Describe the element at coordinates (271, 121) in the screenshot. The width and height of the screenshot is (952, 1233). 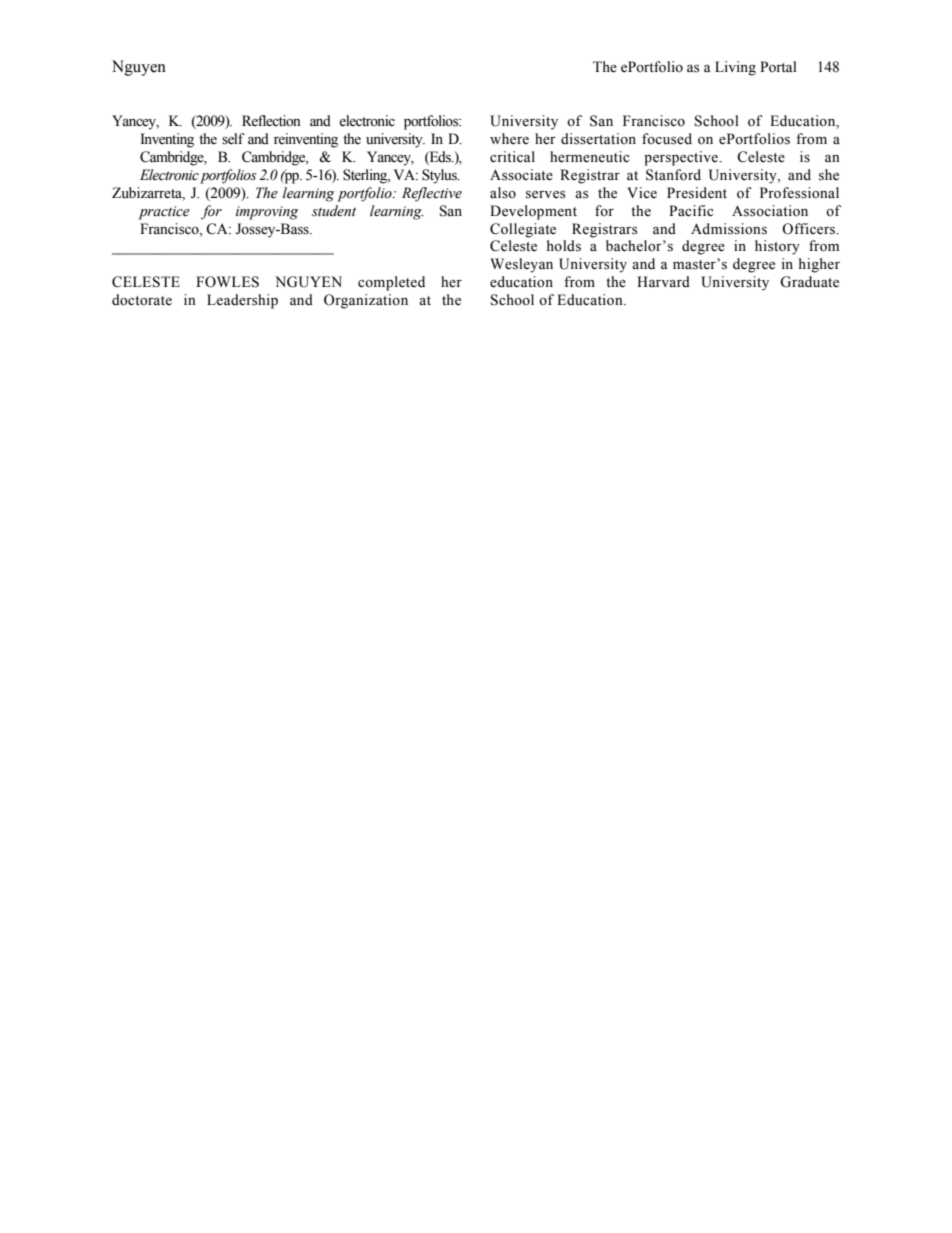
I see `Reflection` at that location.
